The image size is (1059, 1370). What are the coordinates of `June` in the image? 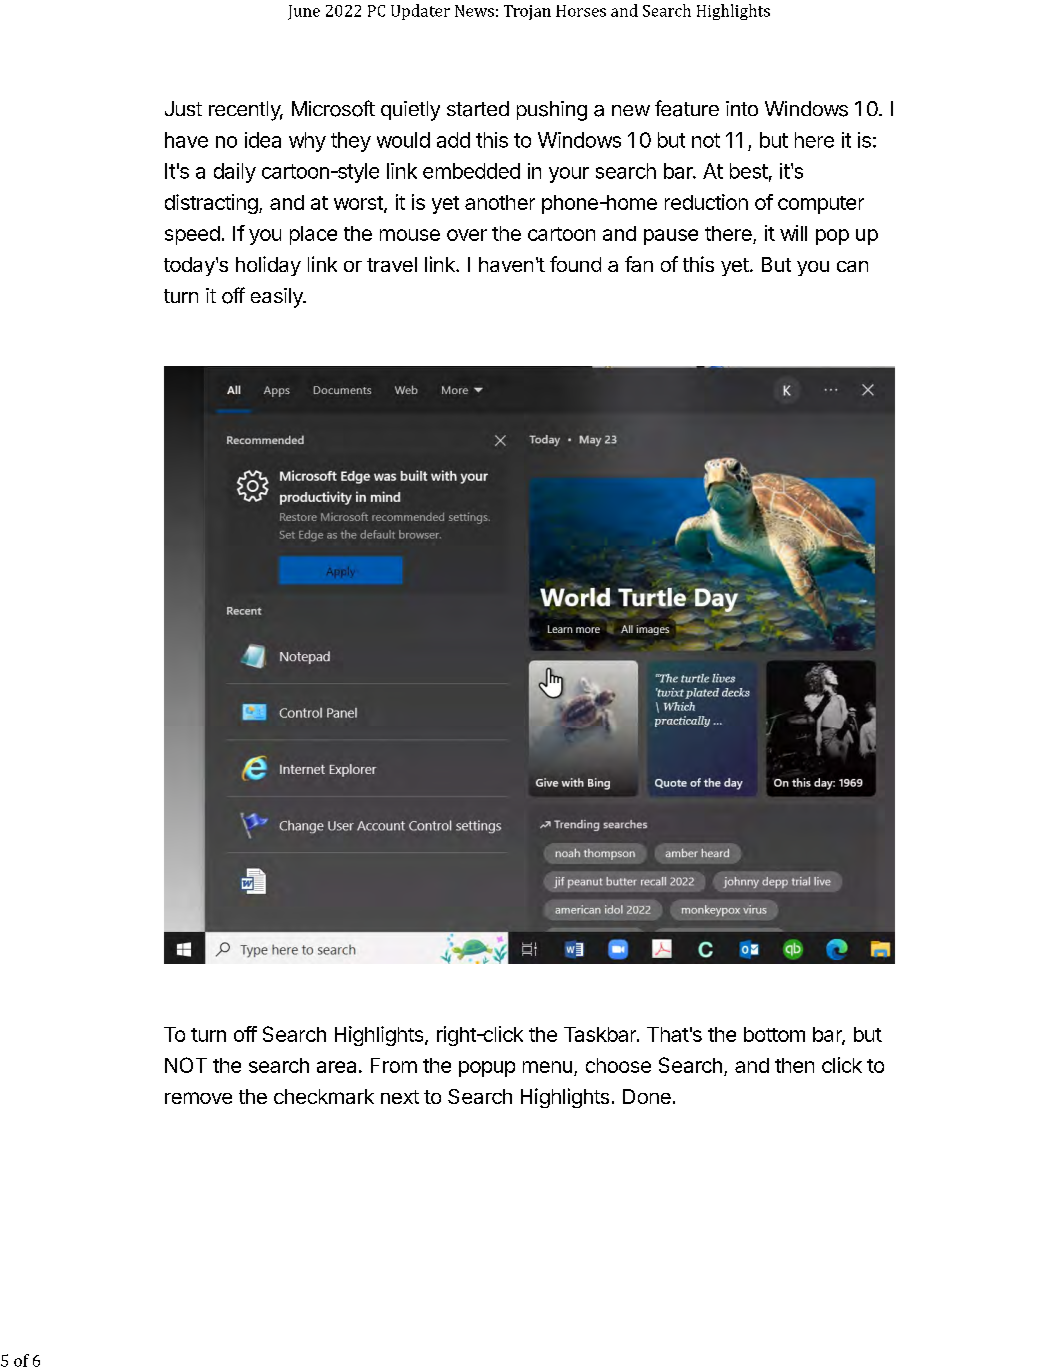 It's located at (304, 12).
